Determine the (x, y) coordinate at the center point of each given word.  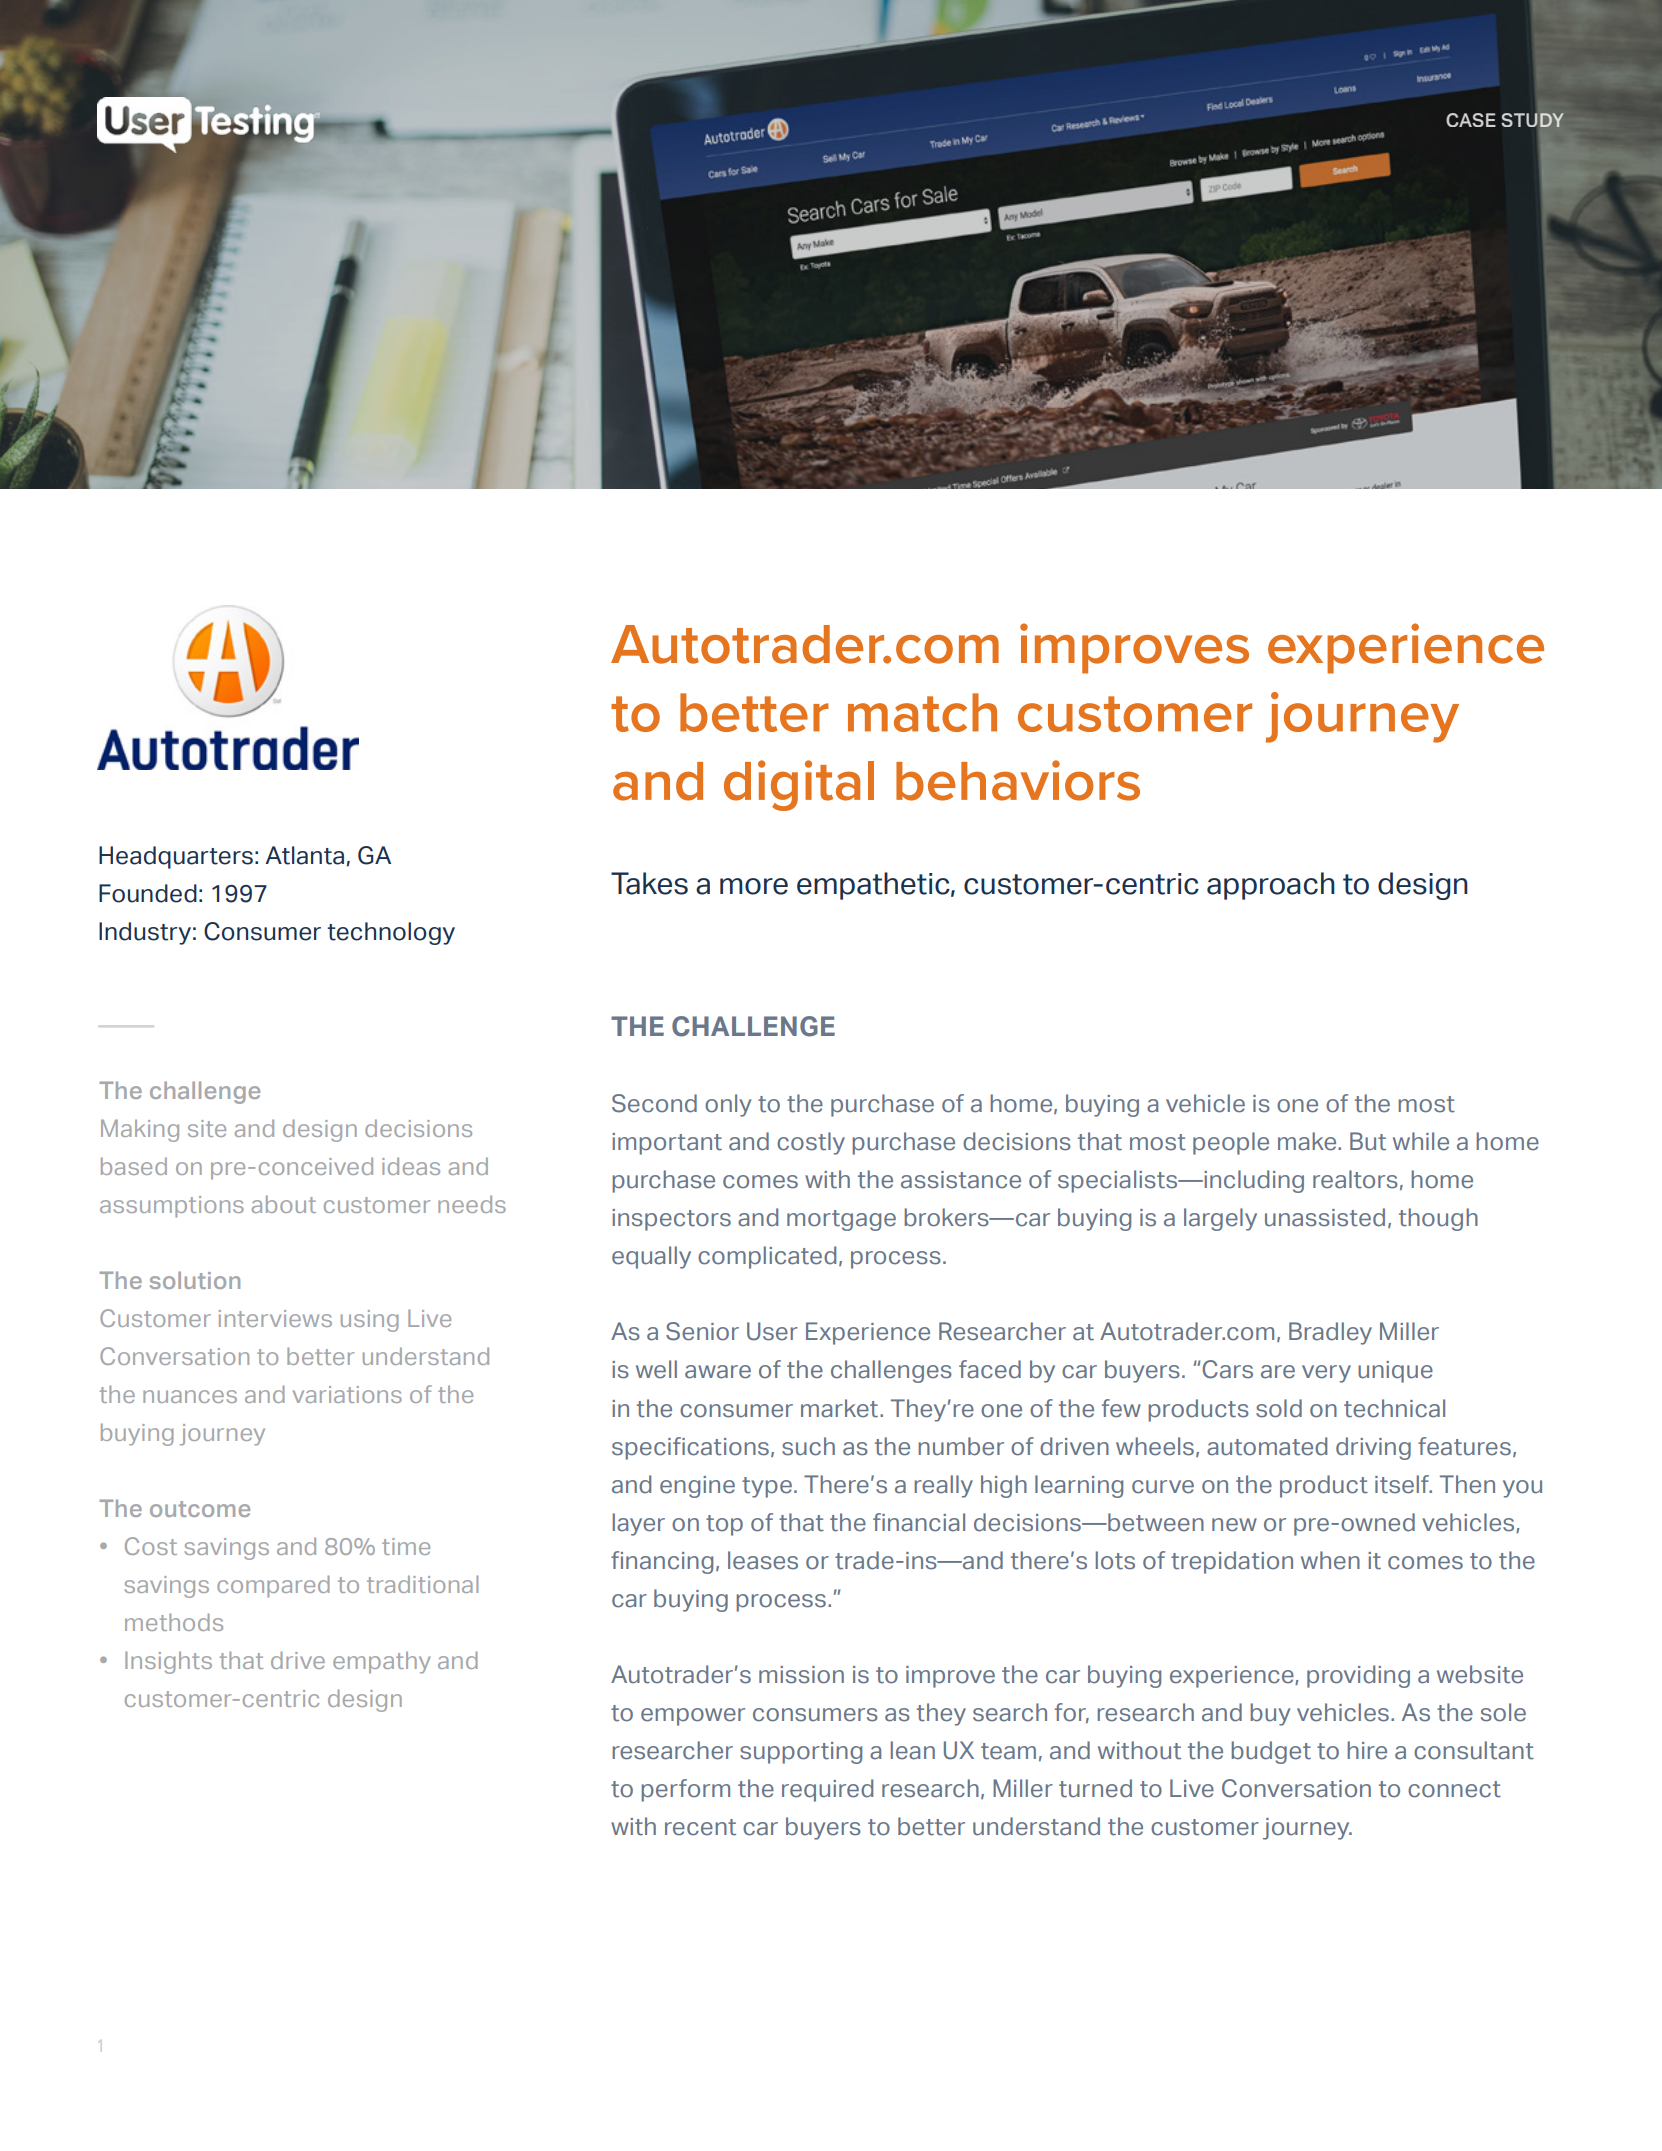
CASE (1471, 120)
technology (391, 933)
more (754, 886)
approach (1271, 886)
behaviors (1018, 780)
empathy (381, 1663)
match (922, 712)
